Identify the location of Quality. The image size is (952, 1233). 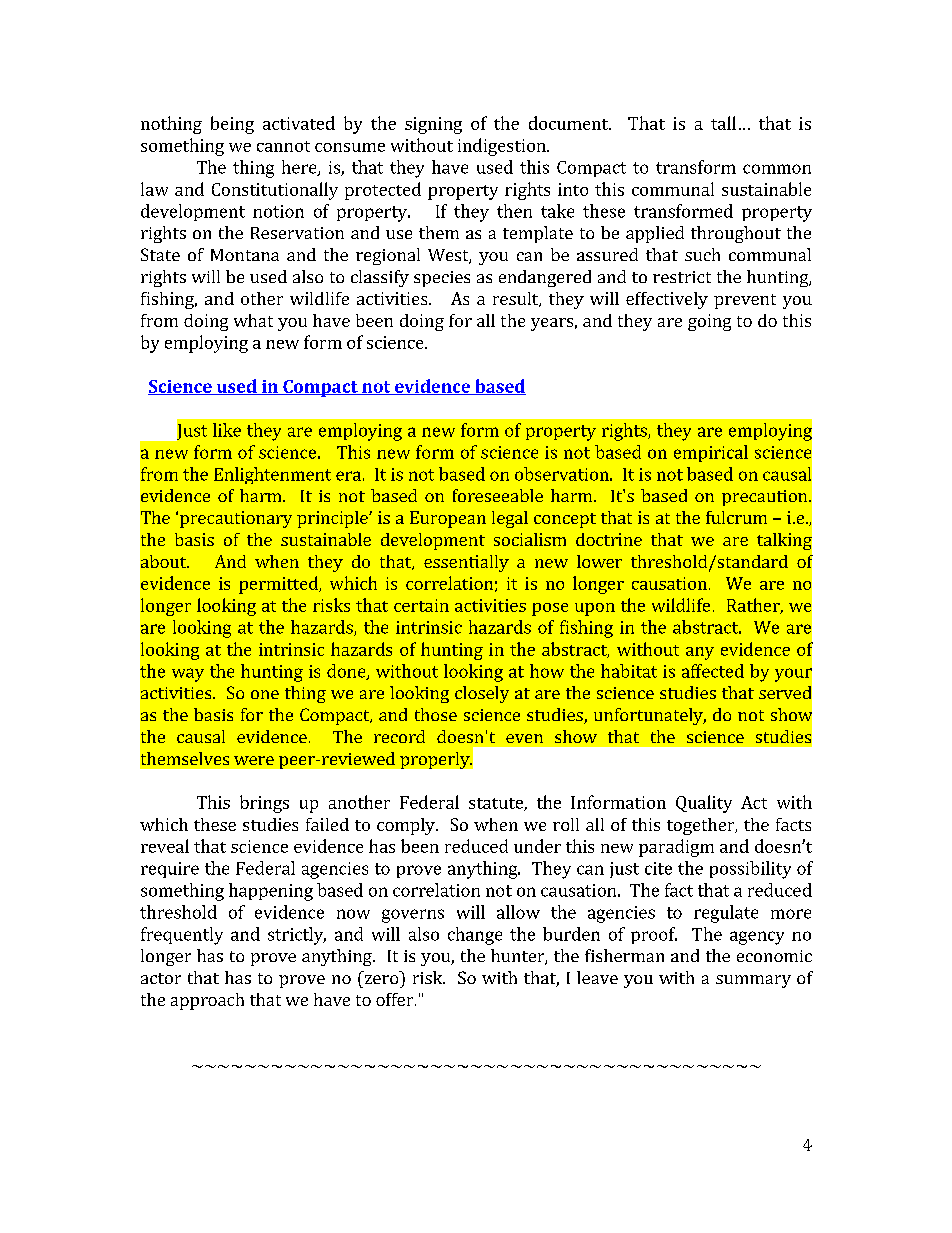
(704, 804).
